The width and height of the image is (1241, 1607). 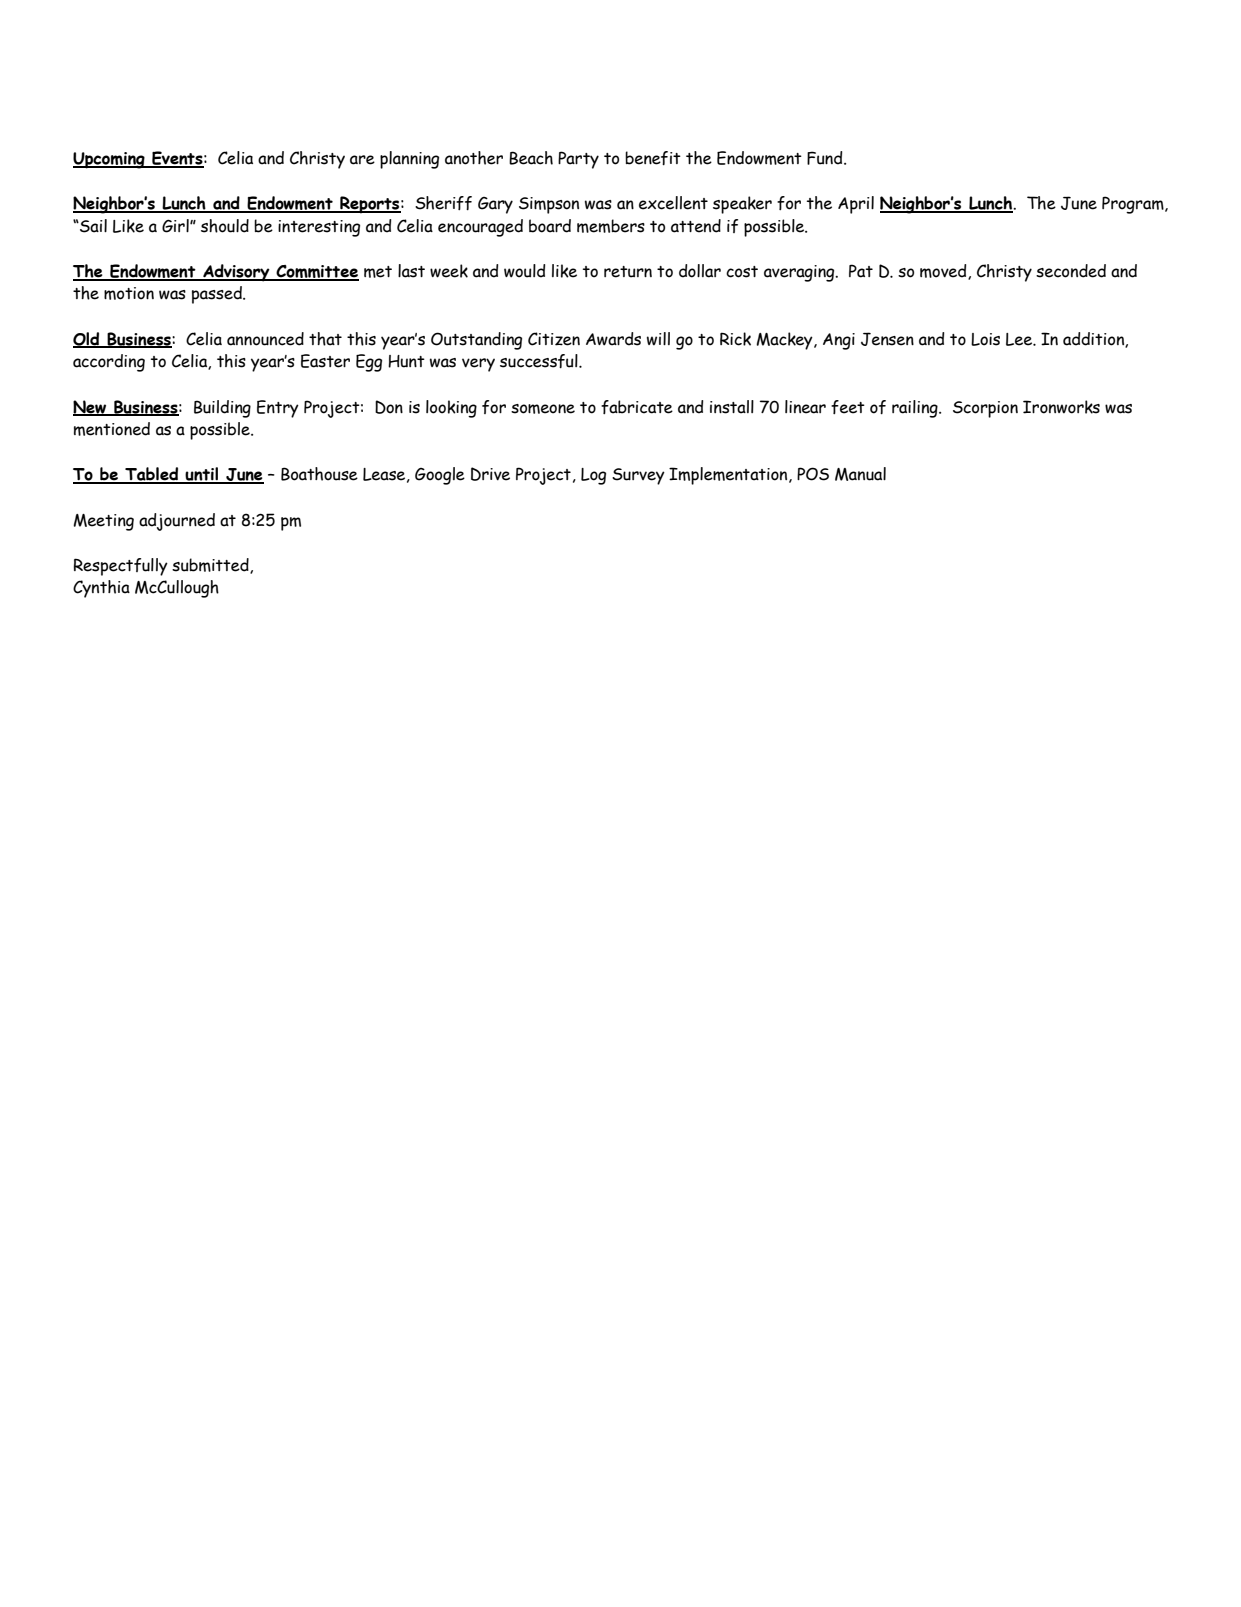 I want to click on Fund, so click(x=826, y=158).
